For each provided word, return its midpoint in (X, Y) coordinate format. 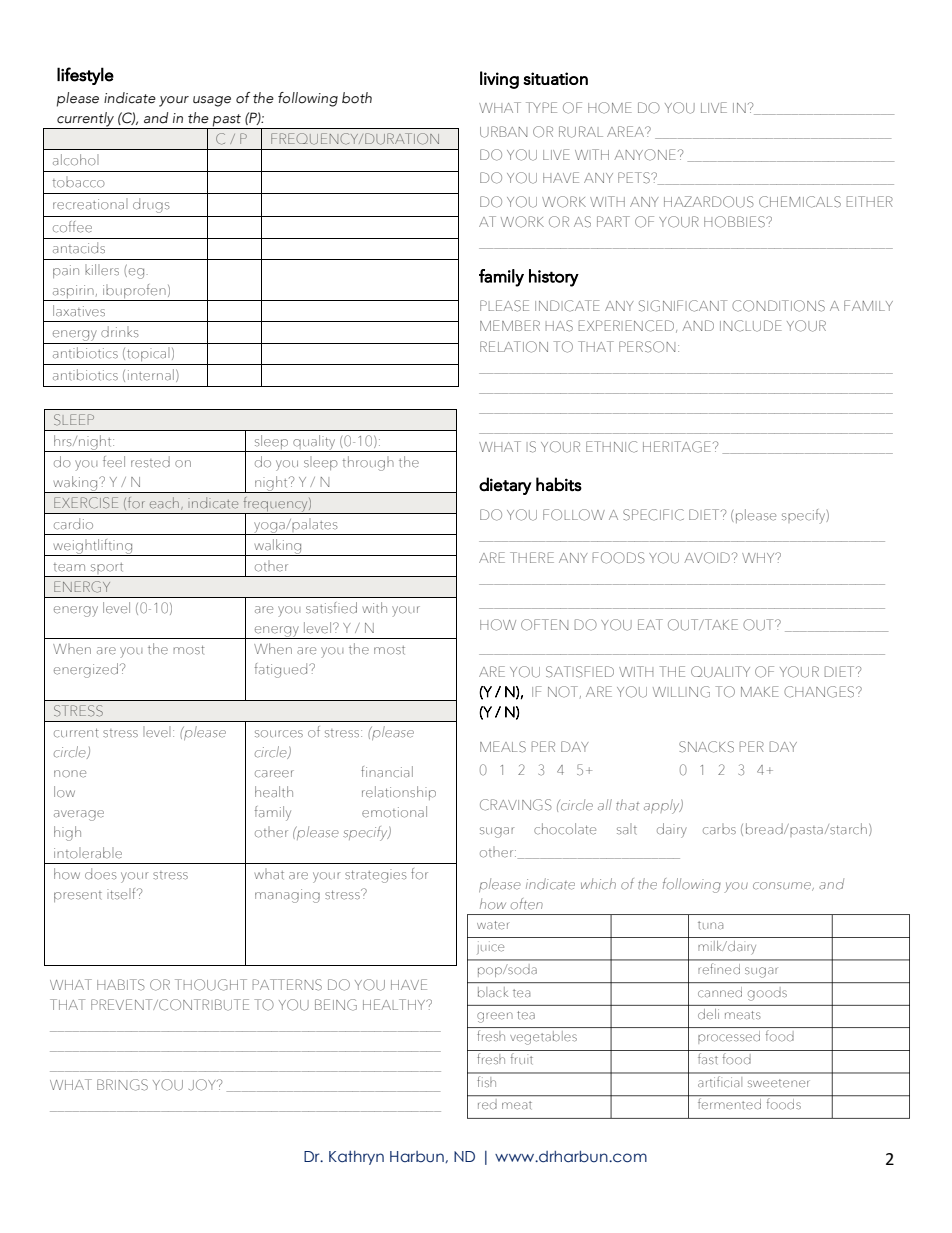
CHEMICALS (800, 202)
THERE (532, 557)
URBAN (503, 132)
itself (123, 894)
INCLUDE (751, 326)
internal (151, 375)
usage (212, 101)
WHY (759, 558)
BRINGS (122, 1085)
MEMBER (510, 325)
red (487, 1106)
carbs (719, 829)
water (493, 925)
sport (107, 570)
